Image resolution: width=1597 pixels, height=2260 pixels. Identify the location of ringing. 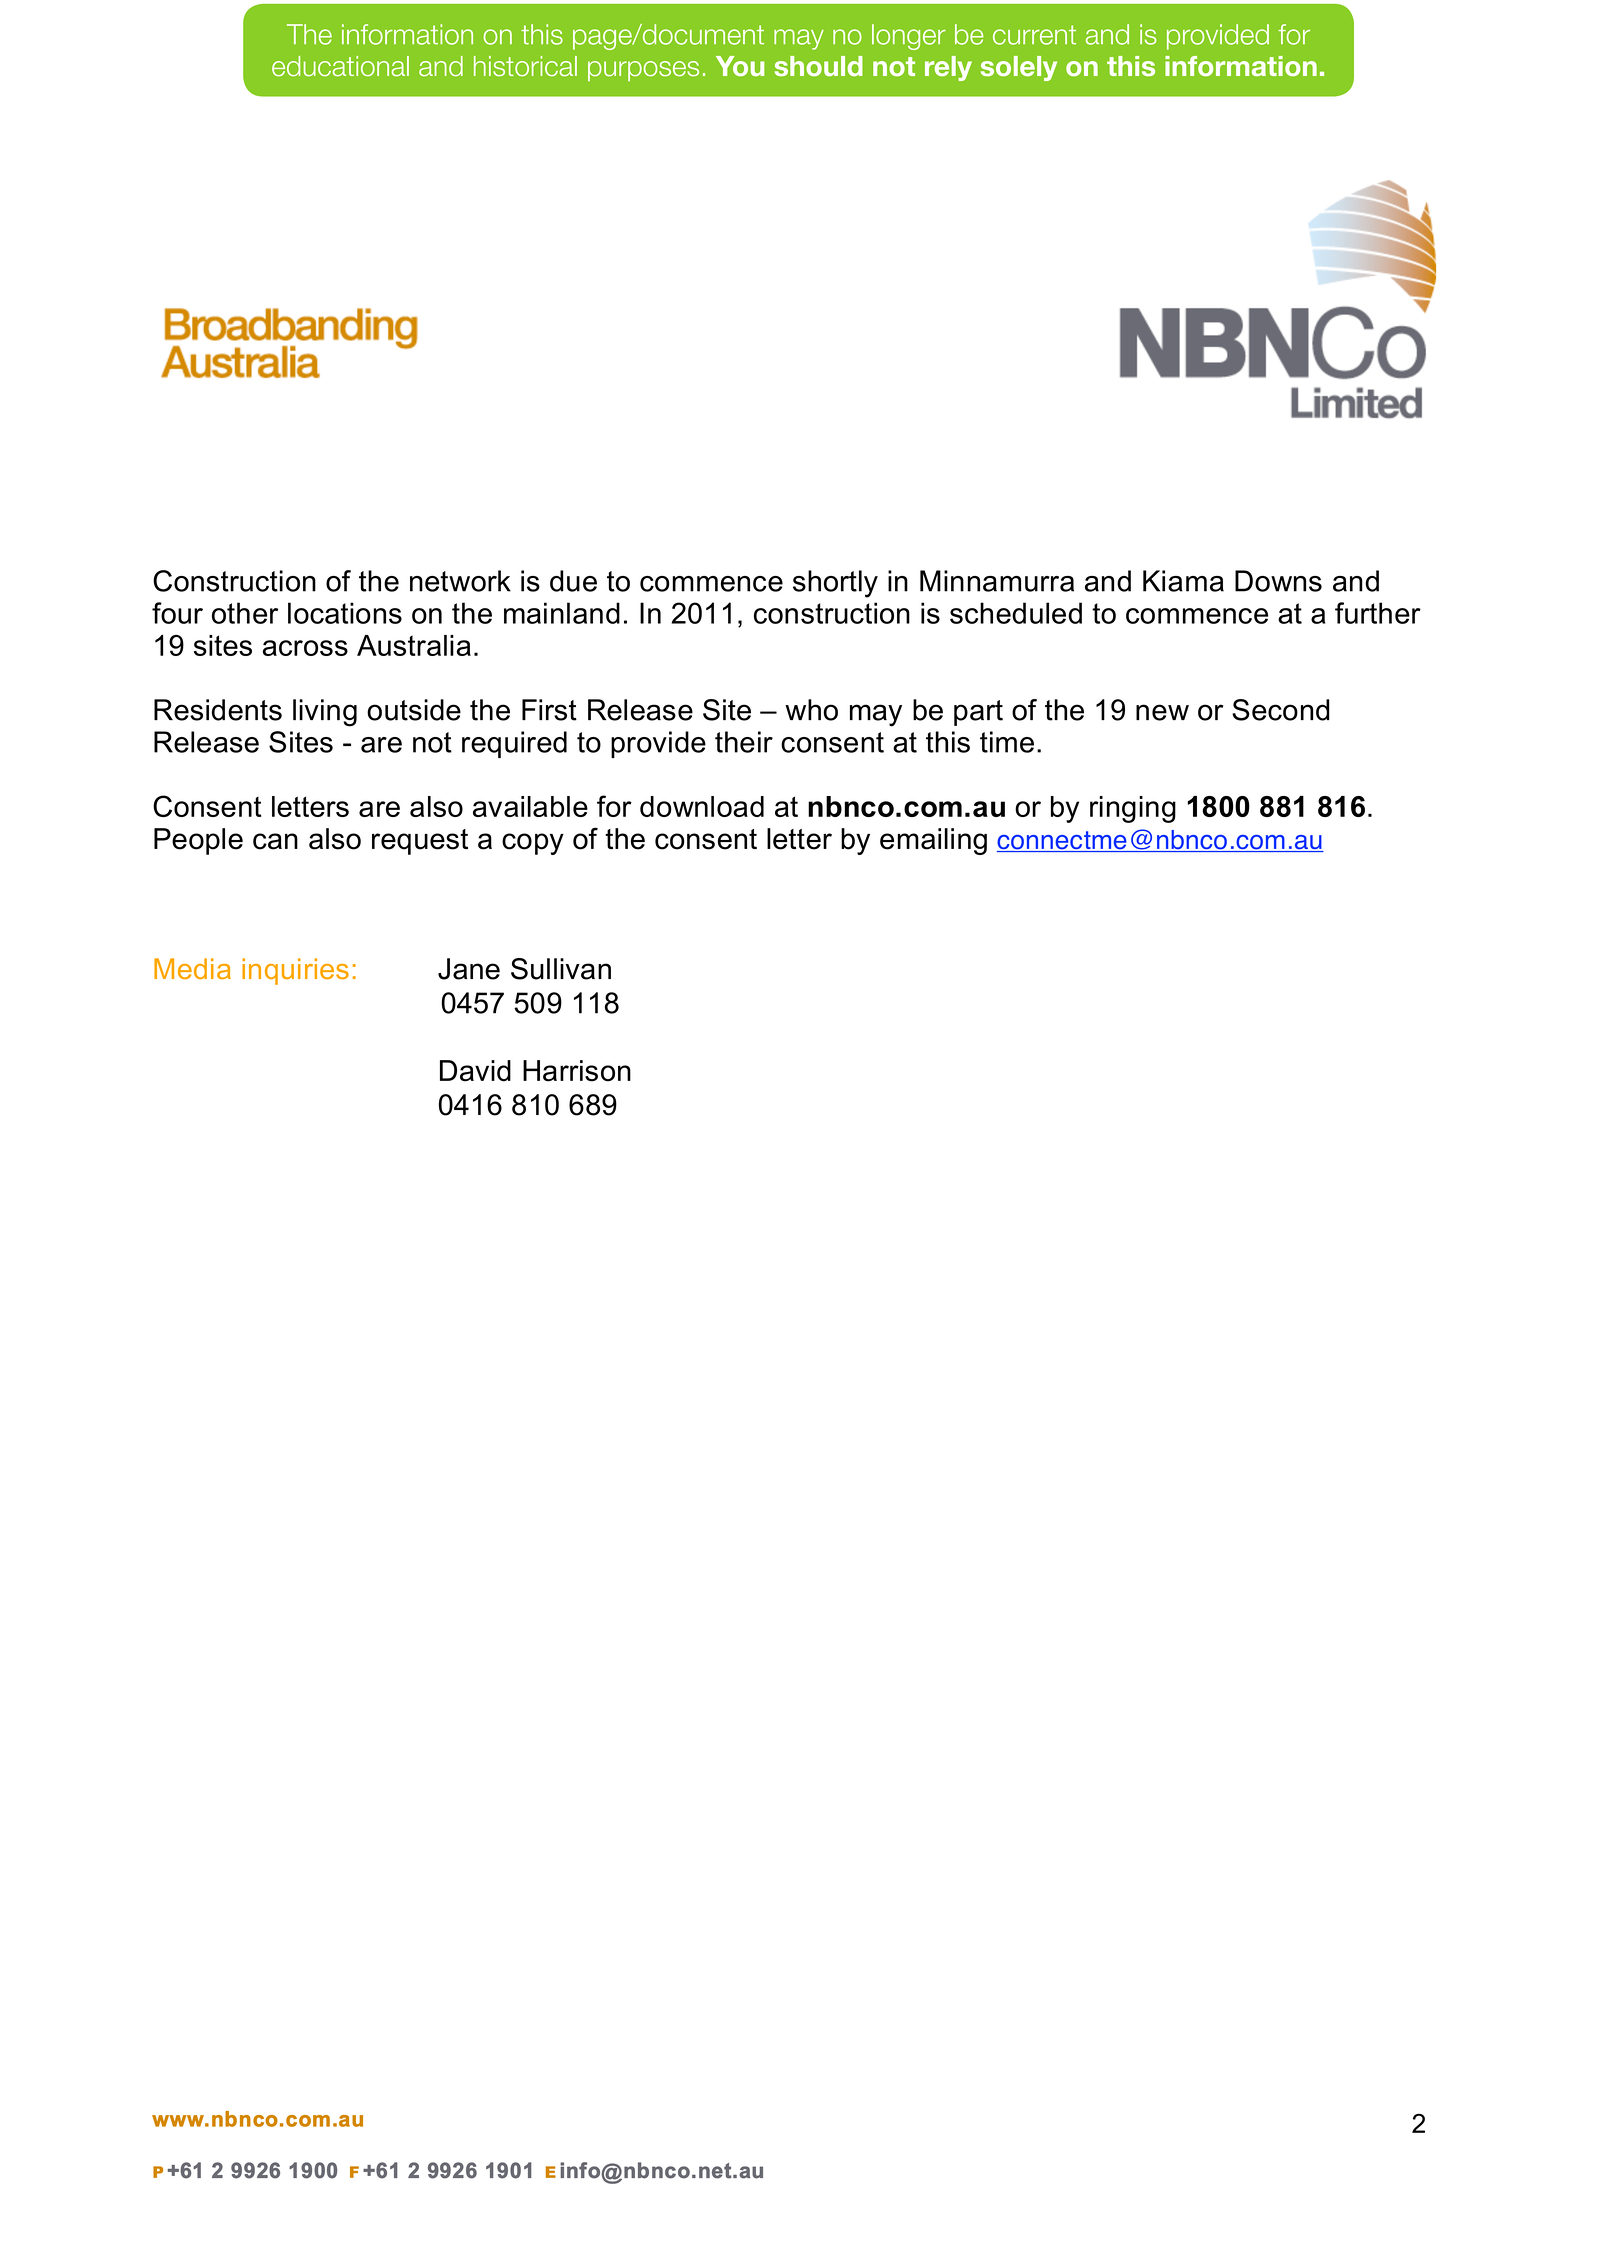
(1133, 809).
